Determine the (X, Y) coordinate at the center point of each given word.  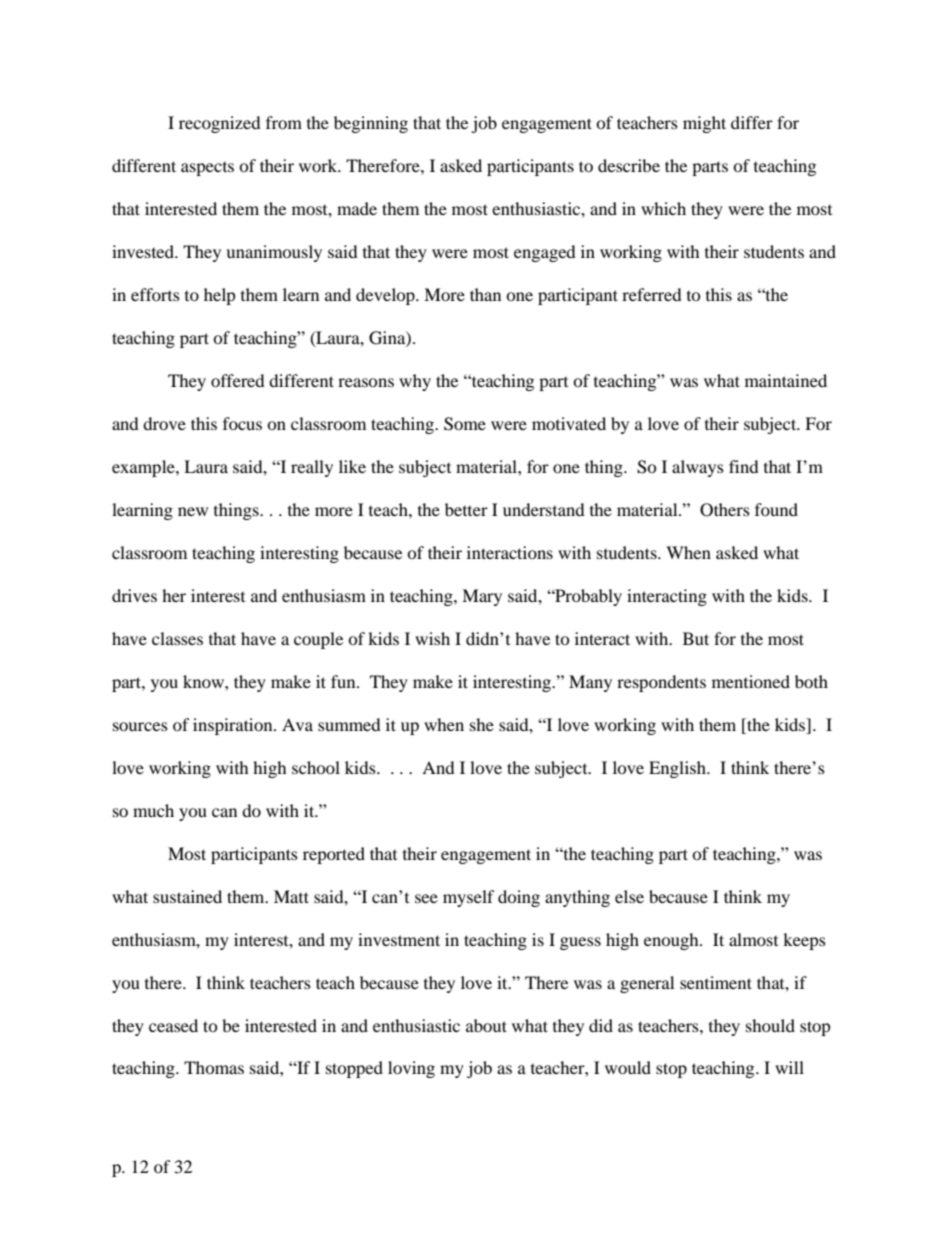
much (153, 810)
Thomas (214, 1067)
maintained (786, 380)
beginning (371, 124)
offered (238, 380)
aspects (207, 169)
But (696, 638)
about (486, 1025)
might (704, 124)
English (678, 769)
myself (469, 898)
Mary (482, 597)
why (415, 382)
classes (177, 638)
